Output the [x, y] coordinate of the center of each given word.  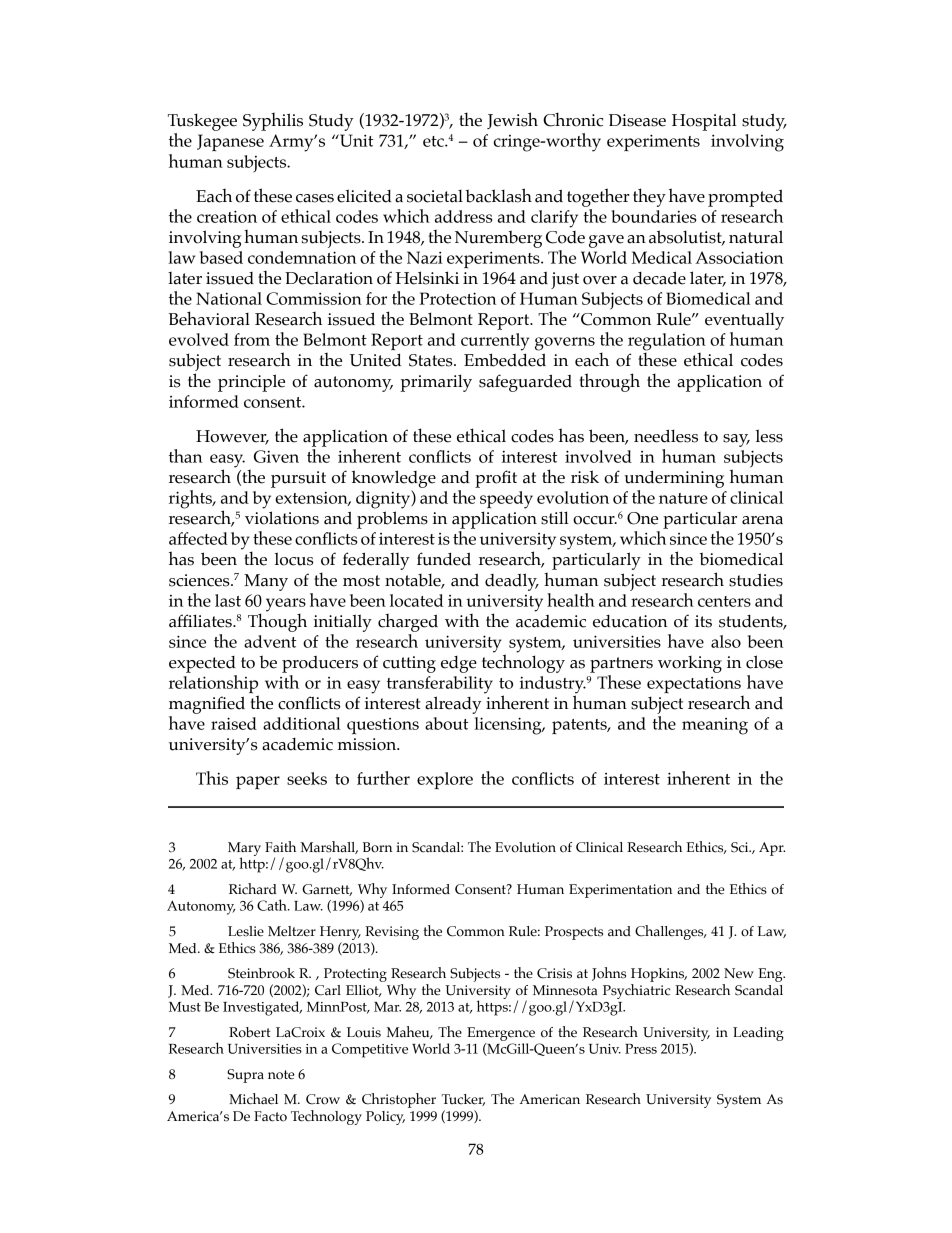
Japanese [230, 143]
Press [641, 1049]
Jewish [512, 120]
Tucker [463, 1100]
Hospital [704, 122]
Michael [253, 1099]
